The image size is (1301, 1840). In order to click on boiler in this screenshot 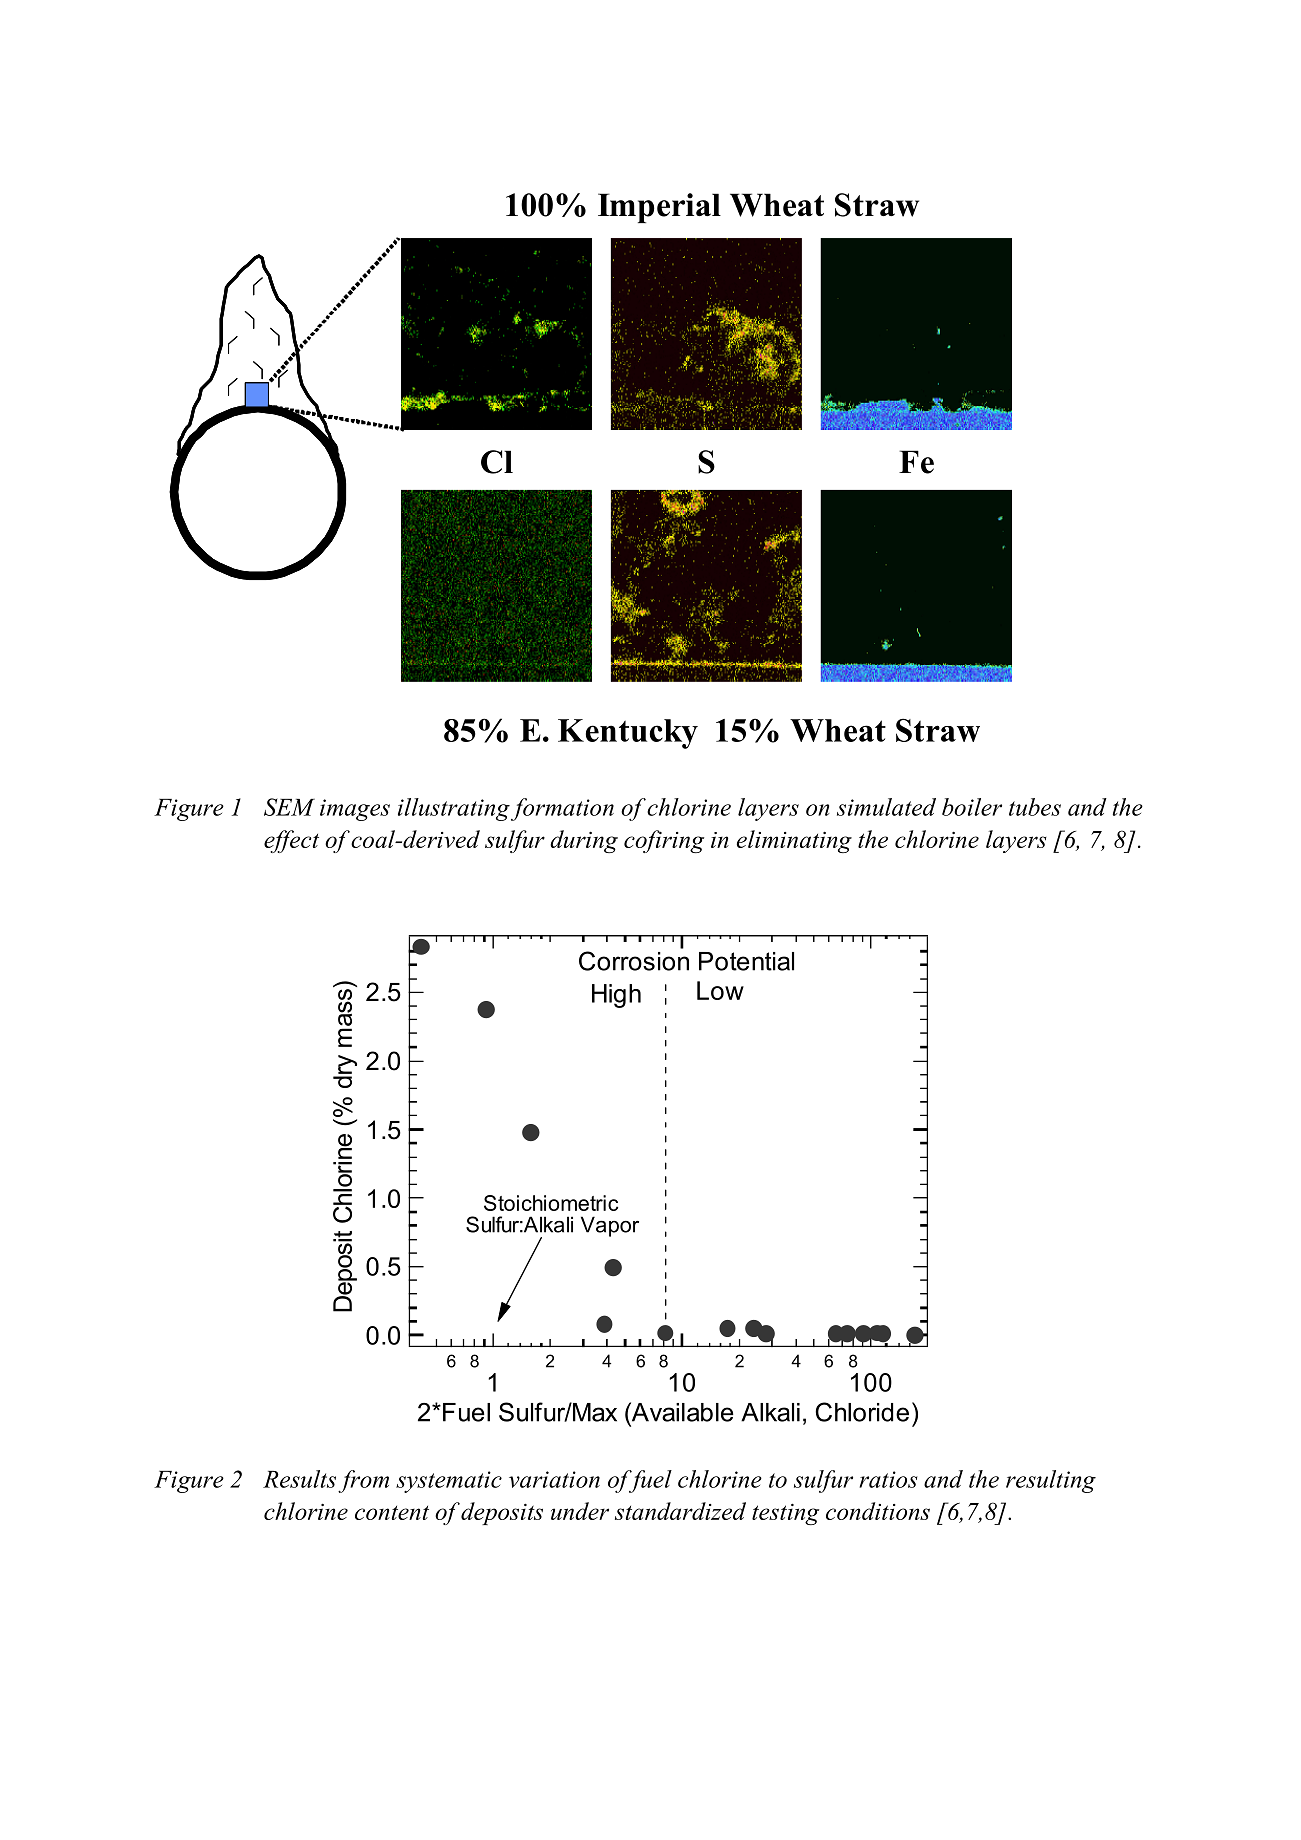, I will do `click(972, 807)`.
